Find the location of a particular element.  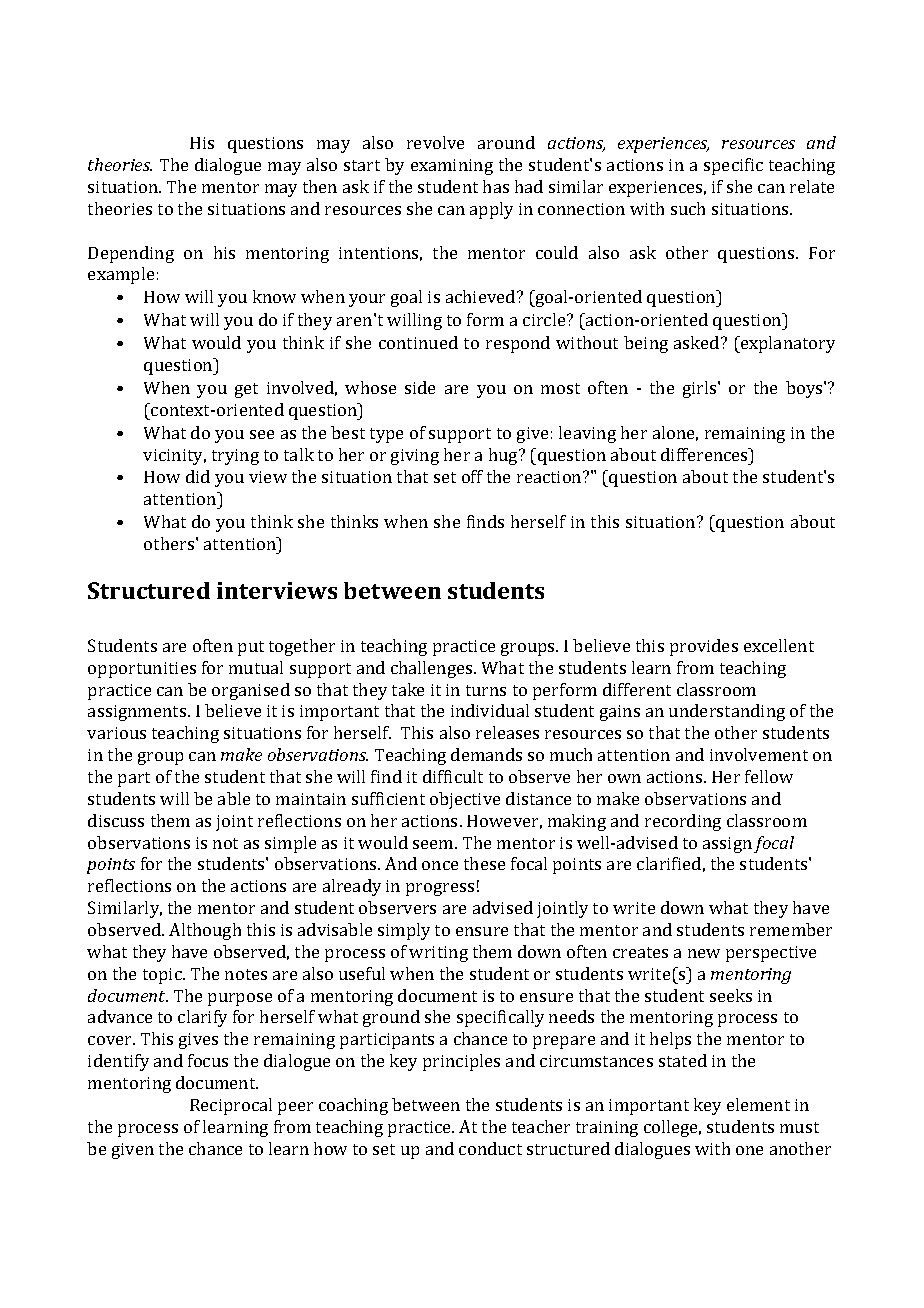

off is located at coordinates (472, 476).
